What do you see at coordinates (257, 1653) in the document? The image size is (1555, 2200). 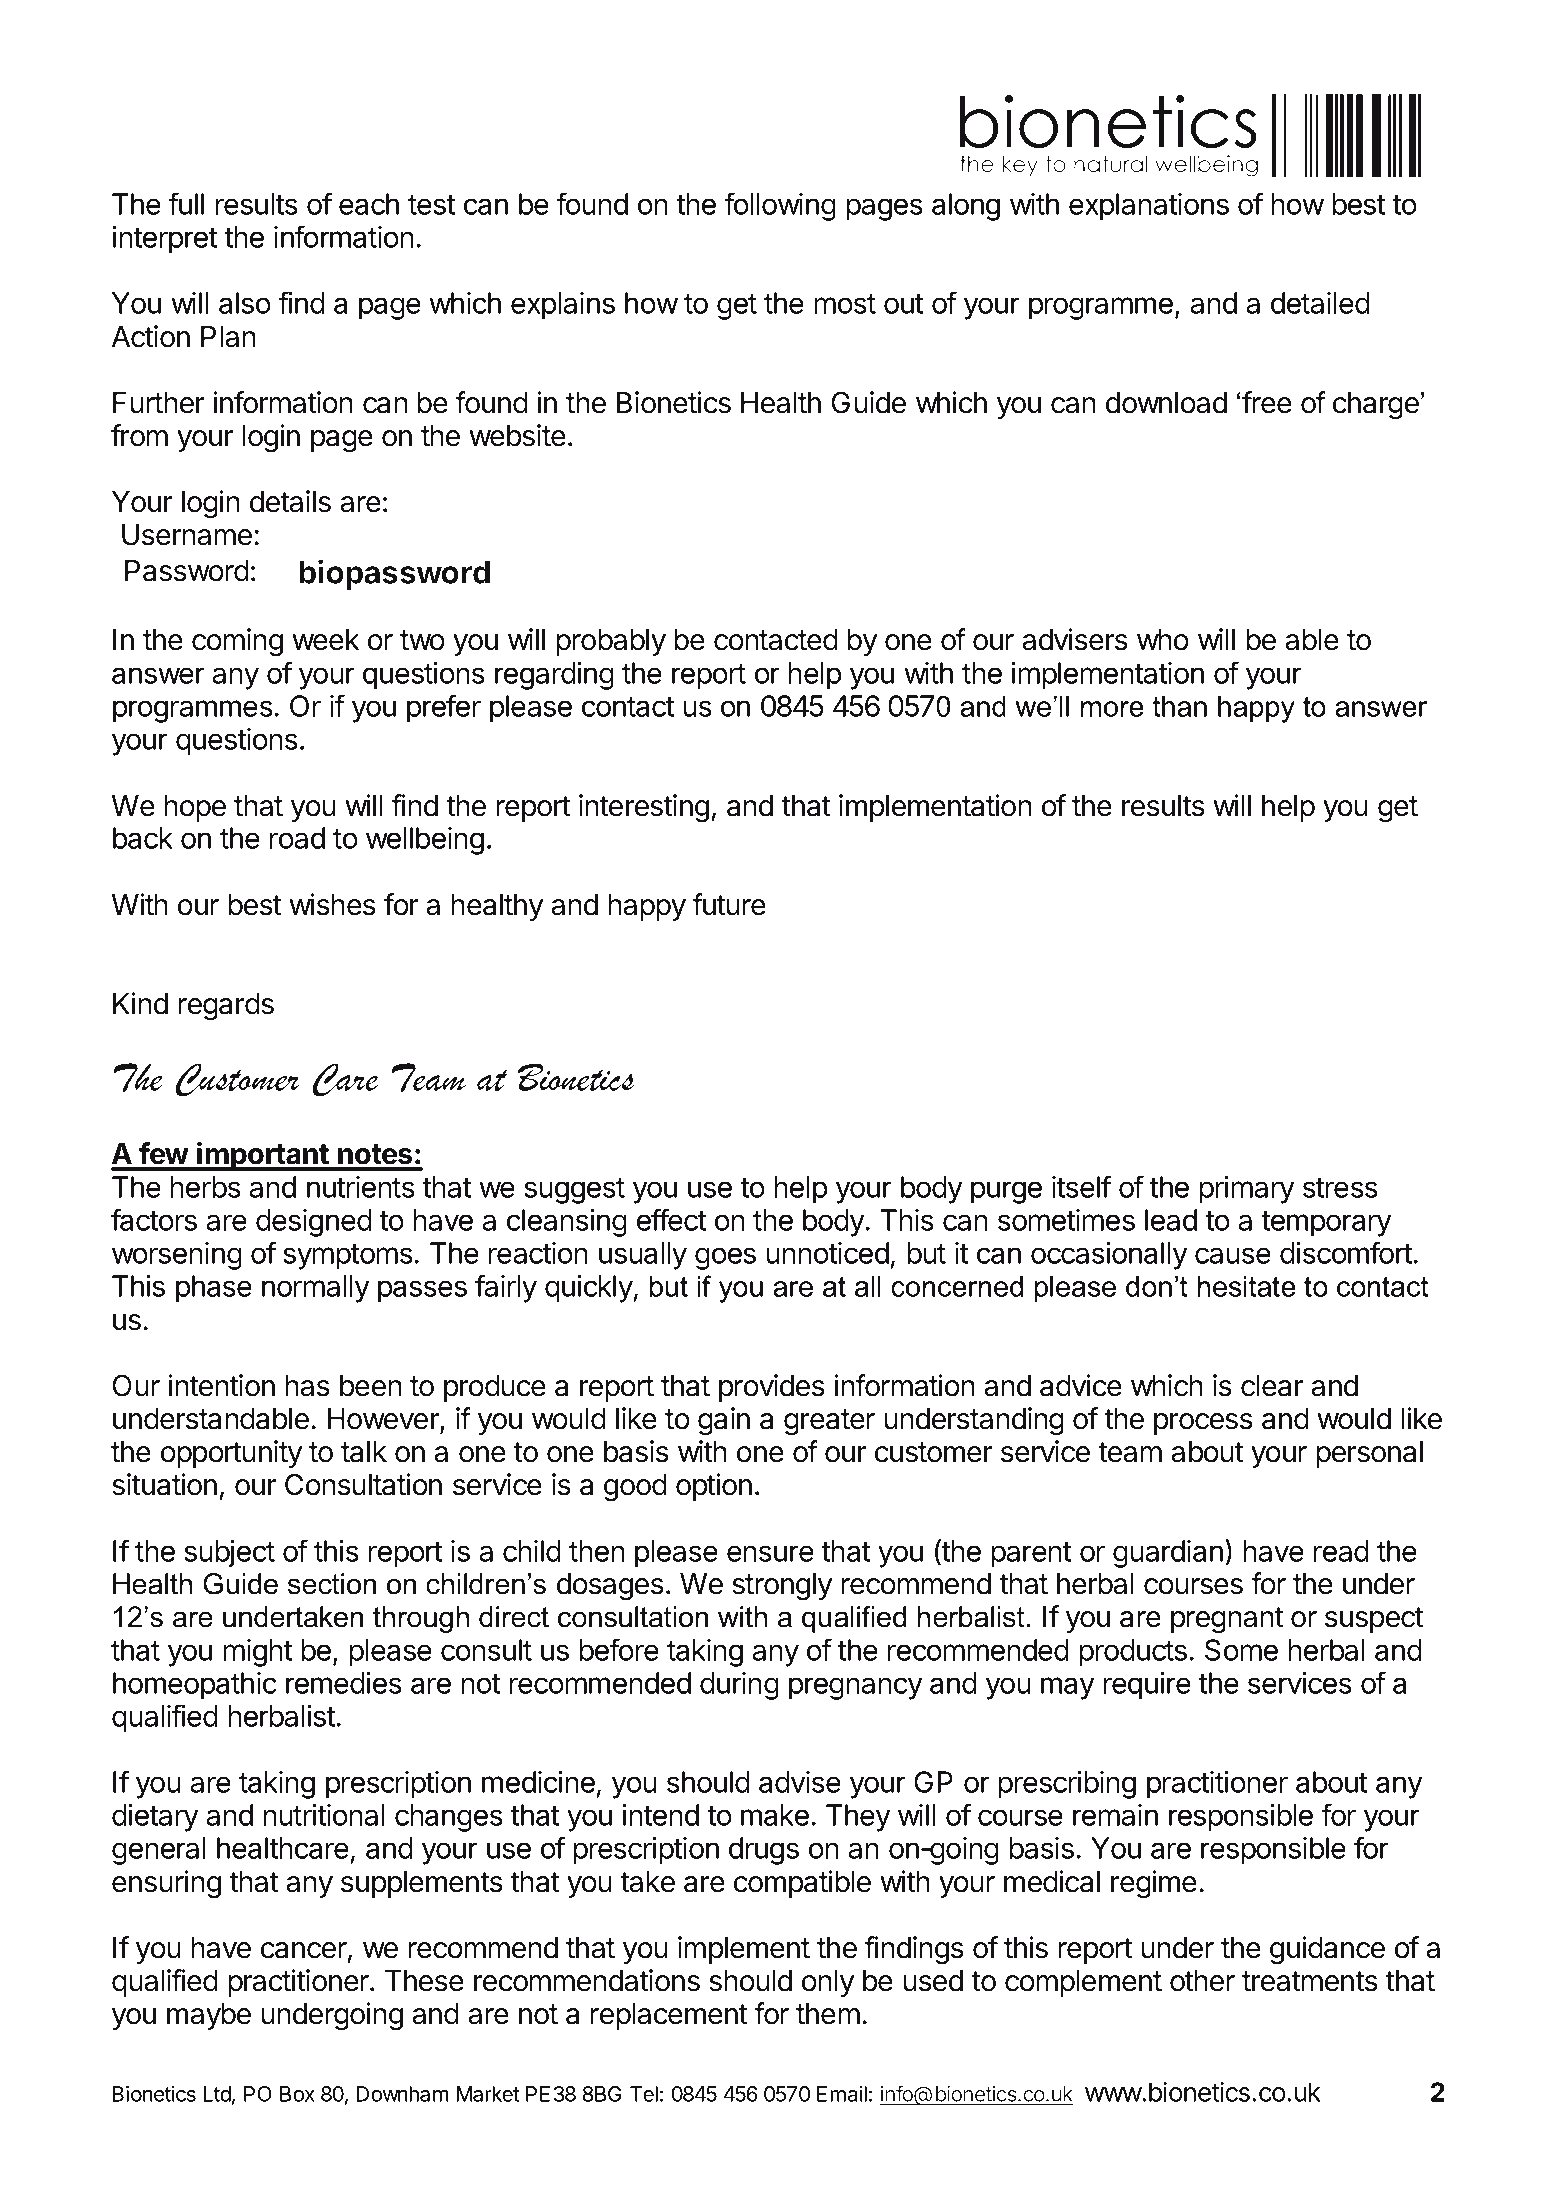 I see `might` at bounding box center [257, 1653].
